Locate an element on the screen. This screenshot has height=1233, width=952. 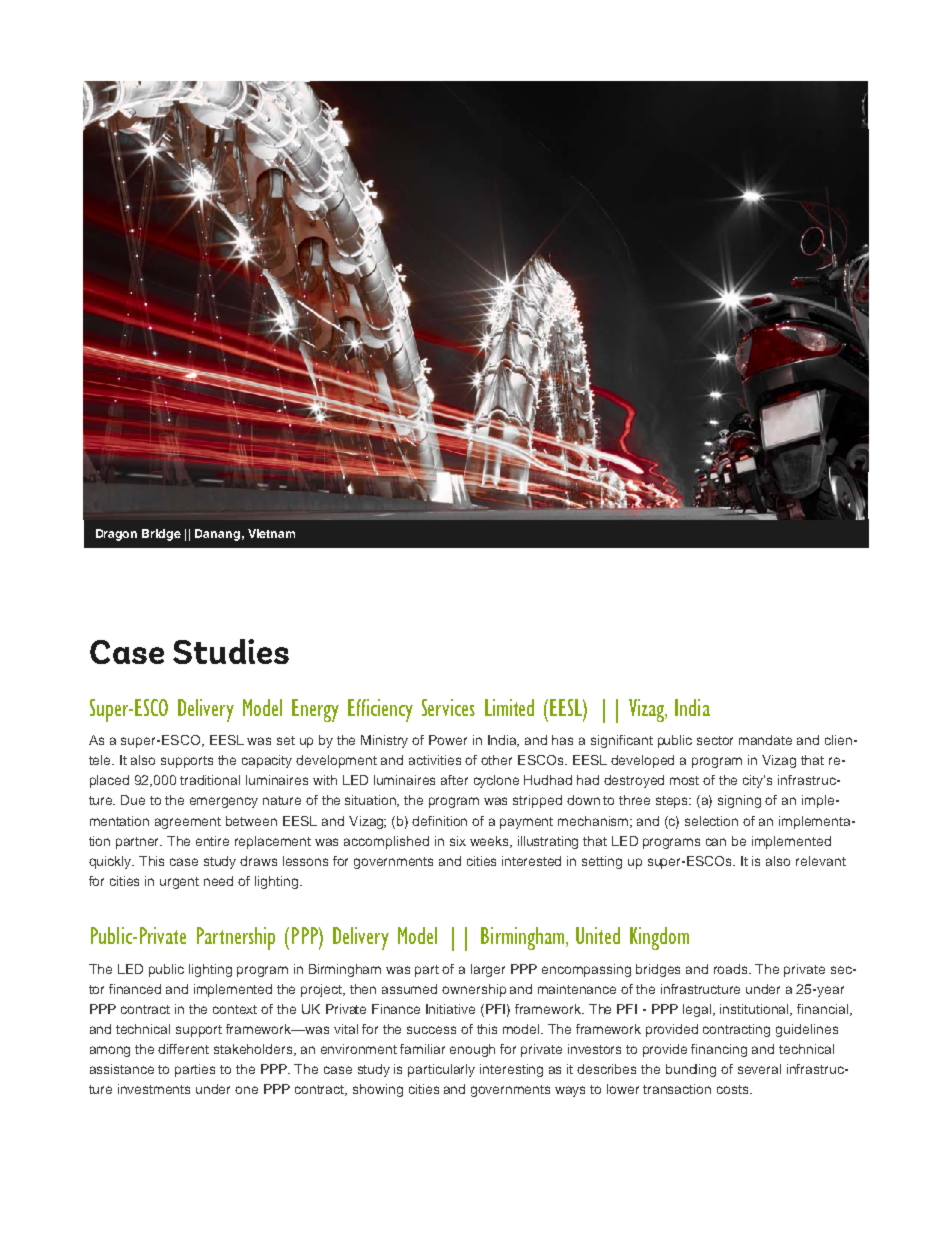
different is located at coordinates (183, 1049).
